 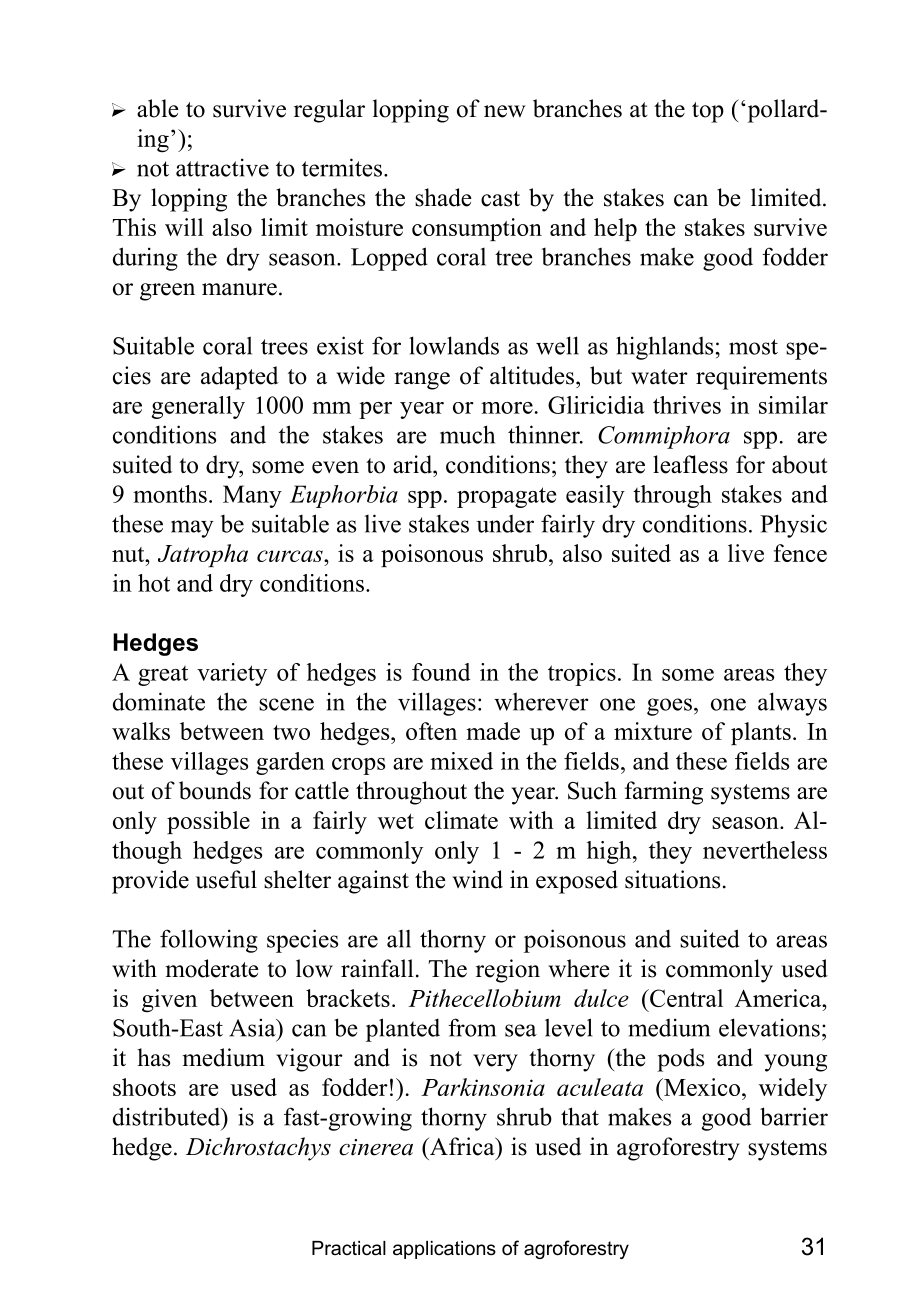 I want to click on applications, so click(x=444, y=1250).
